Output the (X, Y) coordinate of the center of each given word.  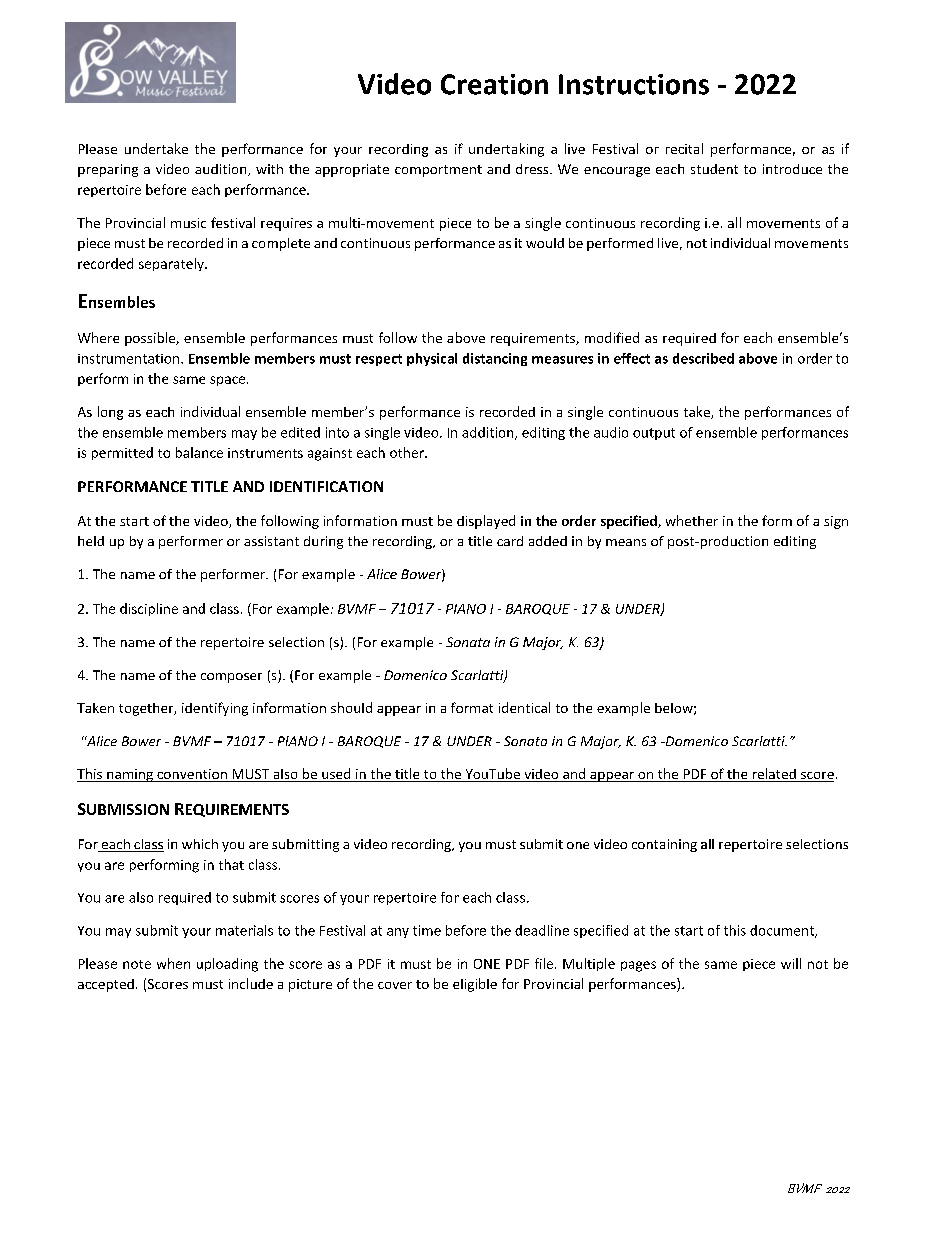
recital (684, 148)
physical (432, 359)
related (774, 775)
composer (231, 678)
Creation (494, 84)
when (173, 963)
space (229, 381)
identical (524, 707)
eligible (475, 985)
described (703, 358)
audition (222, 170)
